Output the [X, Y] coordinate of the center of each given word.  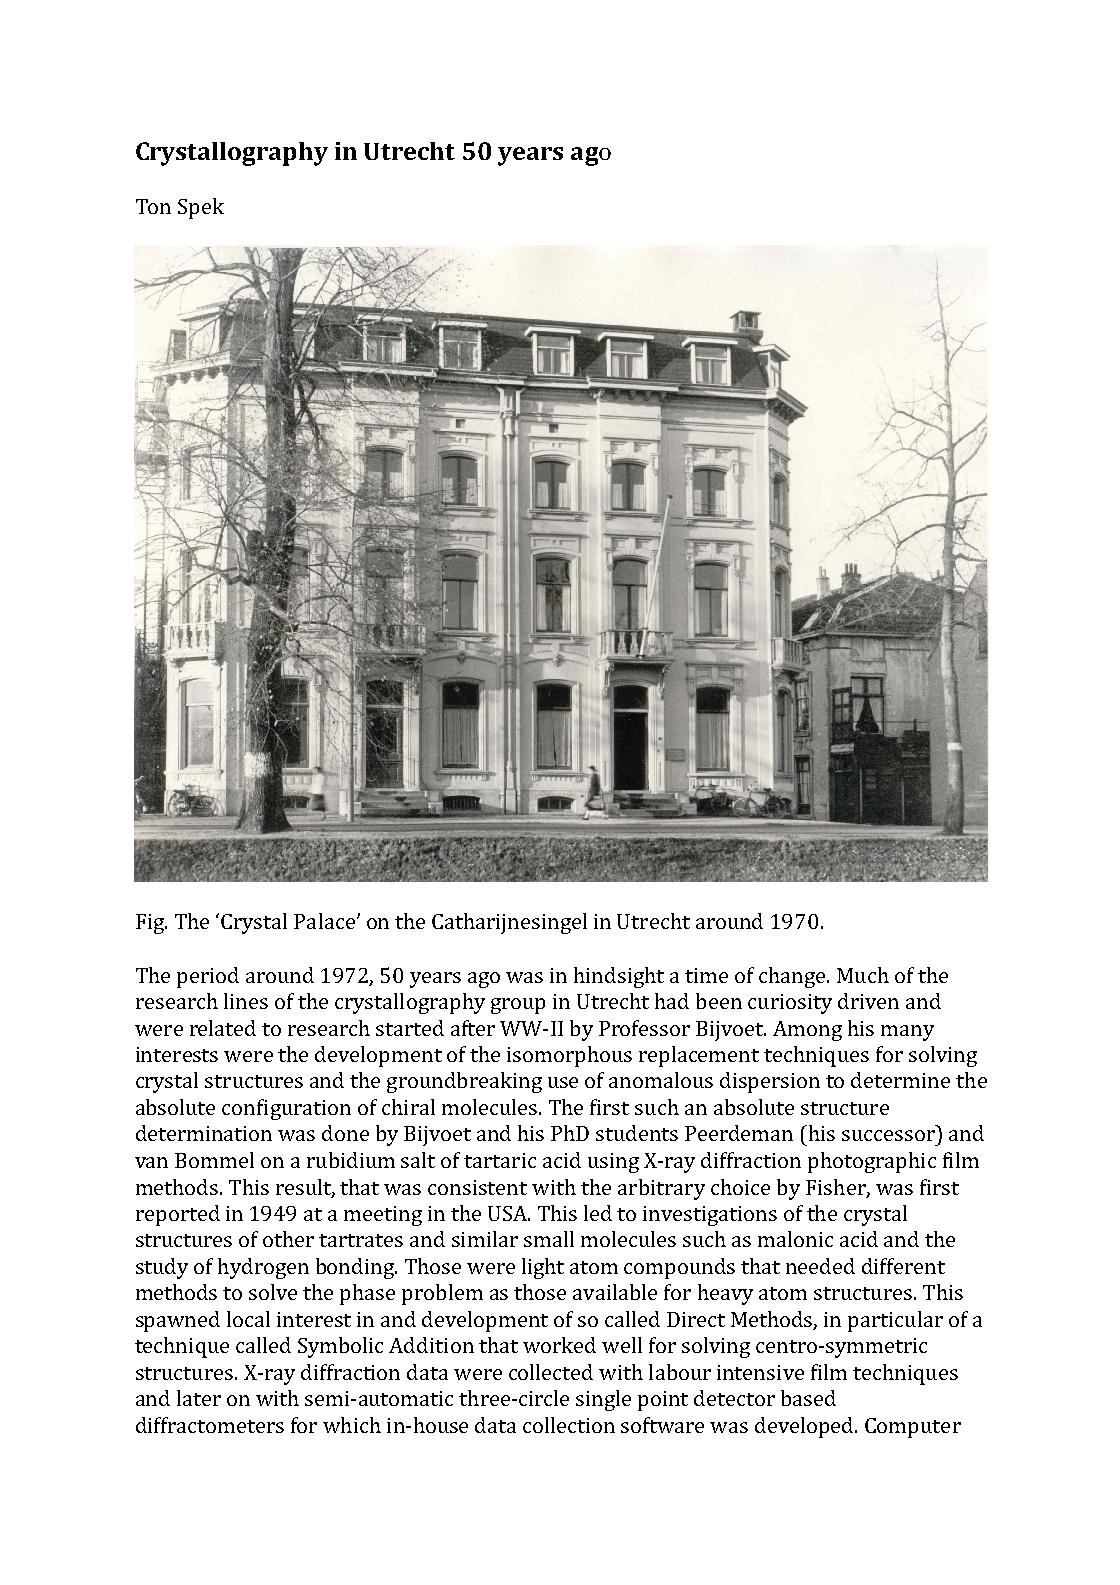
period [208, 977]
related [223, 1028]
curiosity [790, 1004]
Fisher [837, 1188]
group [518, 1006]
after [473, 1028]
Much [863, 975]
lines [246, 1001]
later [199, 1398]
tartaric [500, 1160]
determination [204, 1133]
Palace [324, 921]
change [793, 977]
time [706, 975]
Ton [153, 206]
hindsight [619, 977]
